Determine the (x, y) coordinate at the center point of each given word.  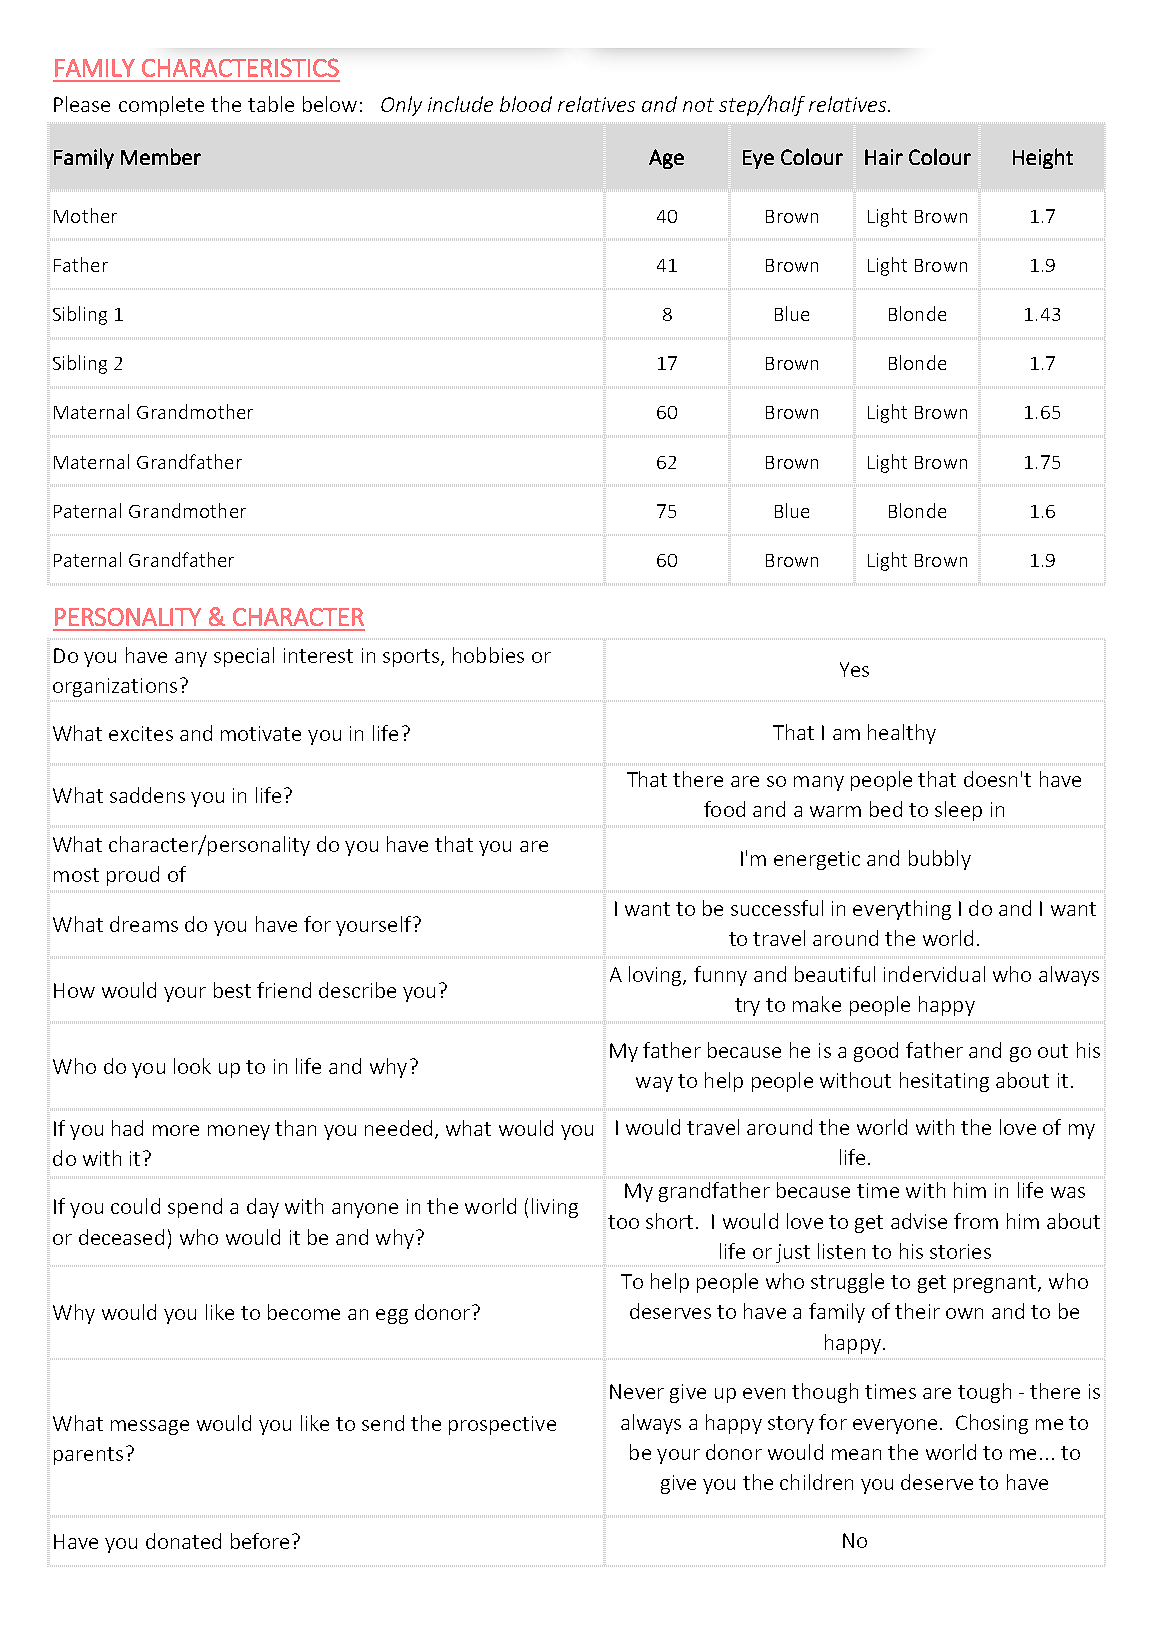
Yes (854, 669)
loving (656, 976)
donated (183, 1541)
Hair (884, 157)
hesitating (944, 1082)
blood (526, 104)
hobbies (488, 655)
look (192, 1066)
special (244, 657)
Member (161, 156)
